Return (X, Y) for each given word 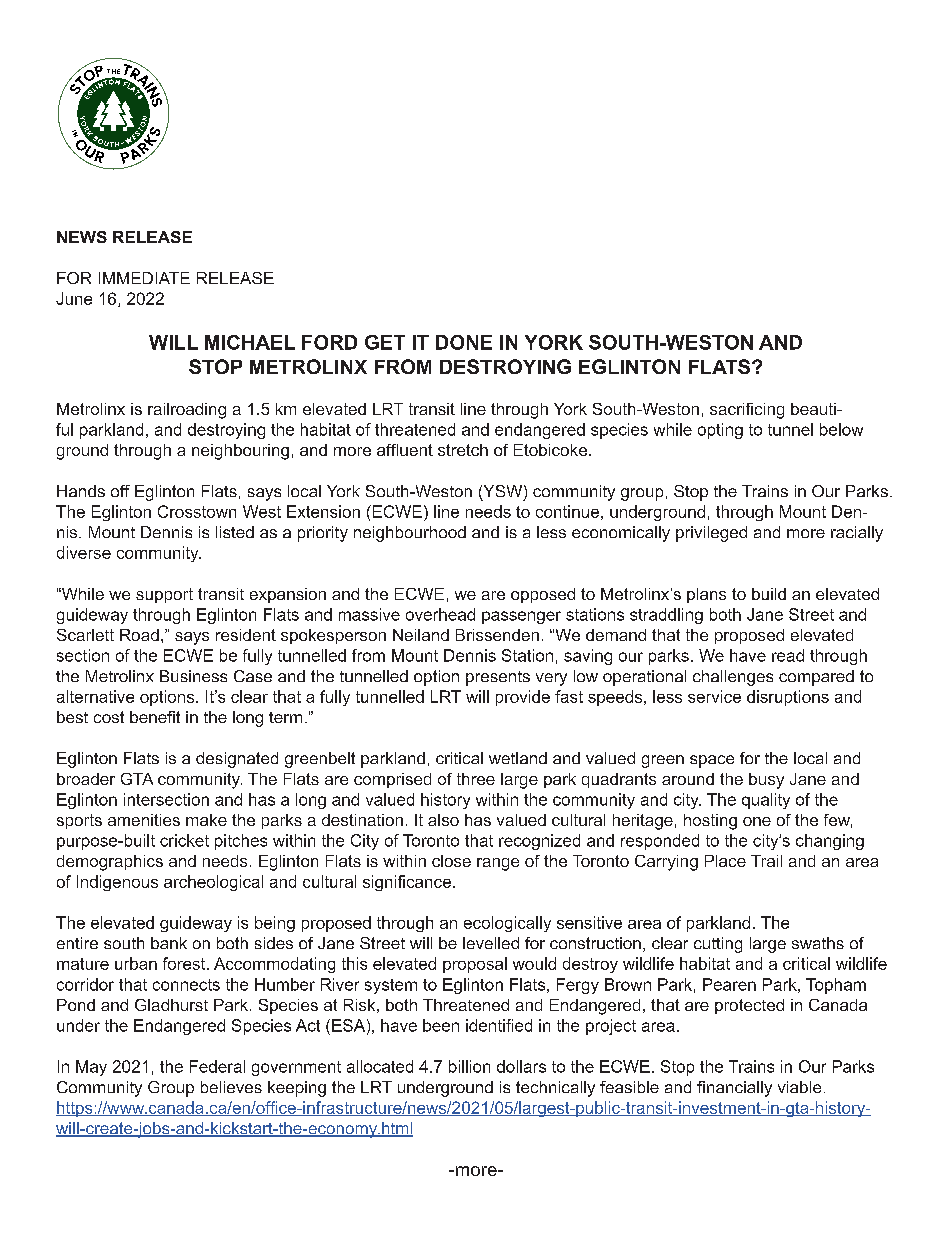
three (476, 779)
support (164, 595)
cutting (718, 945)
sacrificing (747, 411)
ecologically (507, 924)
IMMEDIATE (144, 278)
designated (237, 760)
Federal (217, 1066)
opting (720, 431)
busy (766, 781)
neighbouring (240, 452)
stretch (463, 450)
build (769, 594)
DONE (464, 342)
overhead (440, 614)
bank (169, 943)
